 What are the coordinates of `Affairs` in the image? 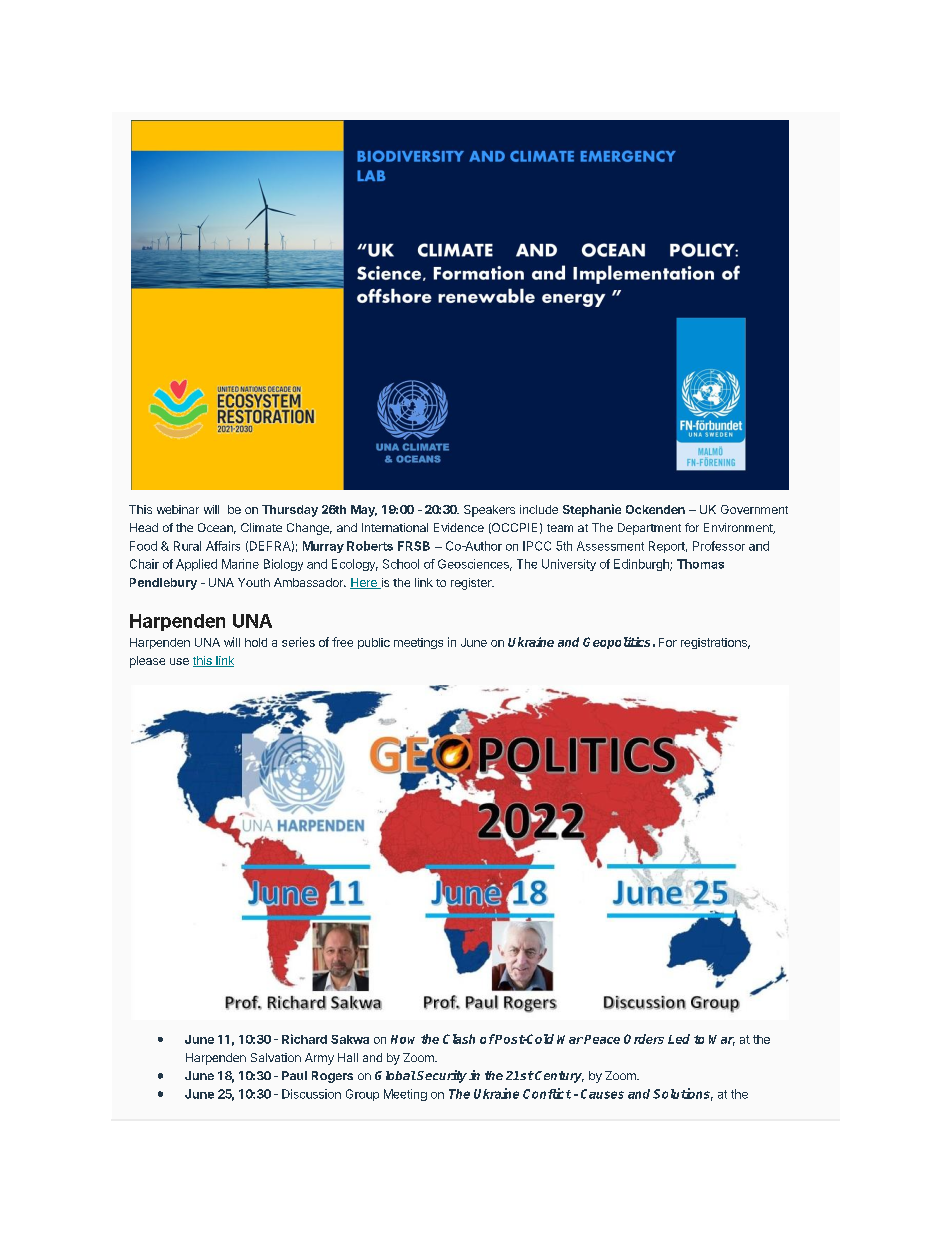 It's located at (223, 546).
